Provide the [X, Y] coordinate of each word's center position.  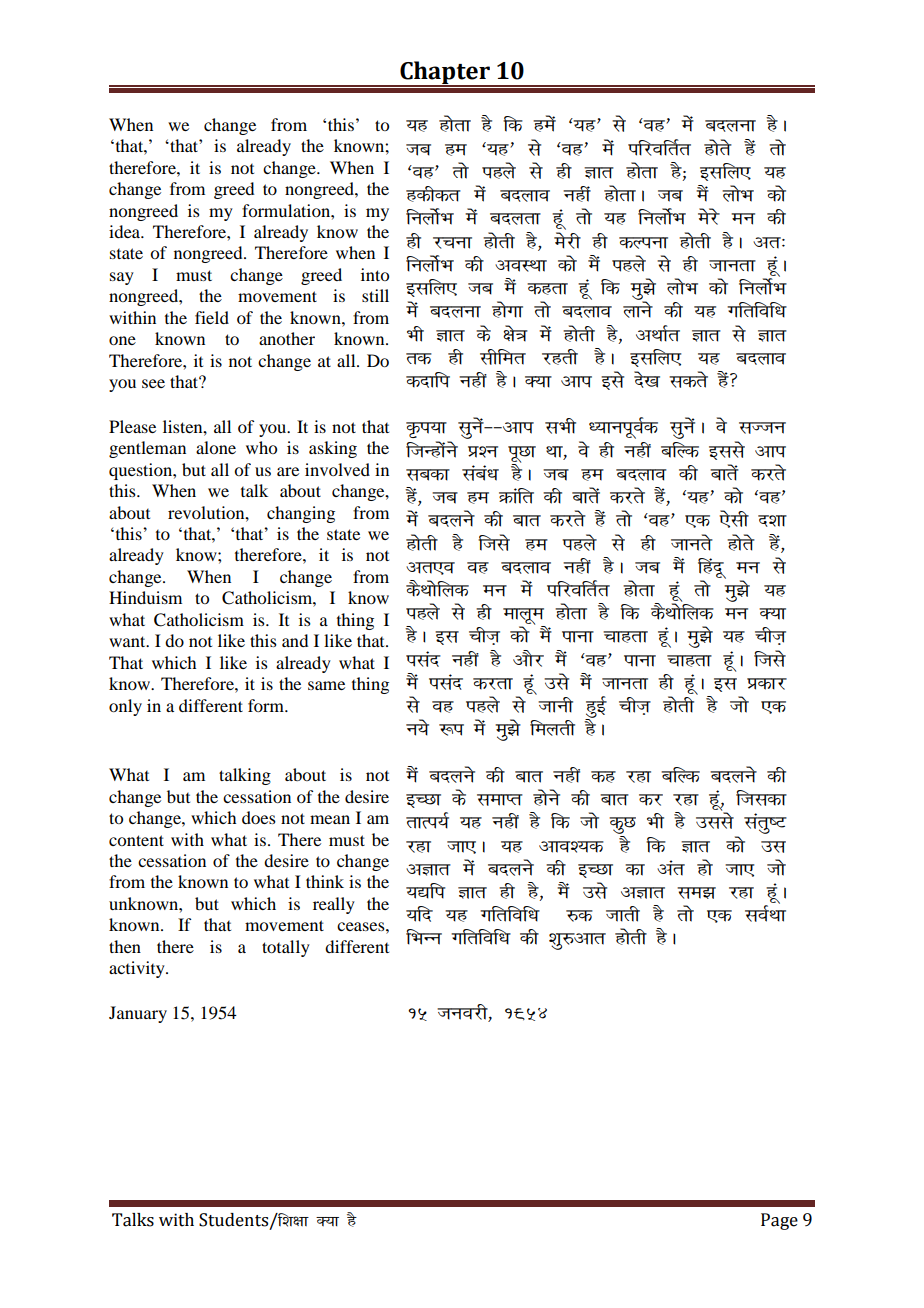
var [671, 868]
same [326, 685]
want [128, 641]
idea [126, 231]
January [138, 1014]
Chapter [445, 73]
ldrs [688, 379]
